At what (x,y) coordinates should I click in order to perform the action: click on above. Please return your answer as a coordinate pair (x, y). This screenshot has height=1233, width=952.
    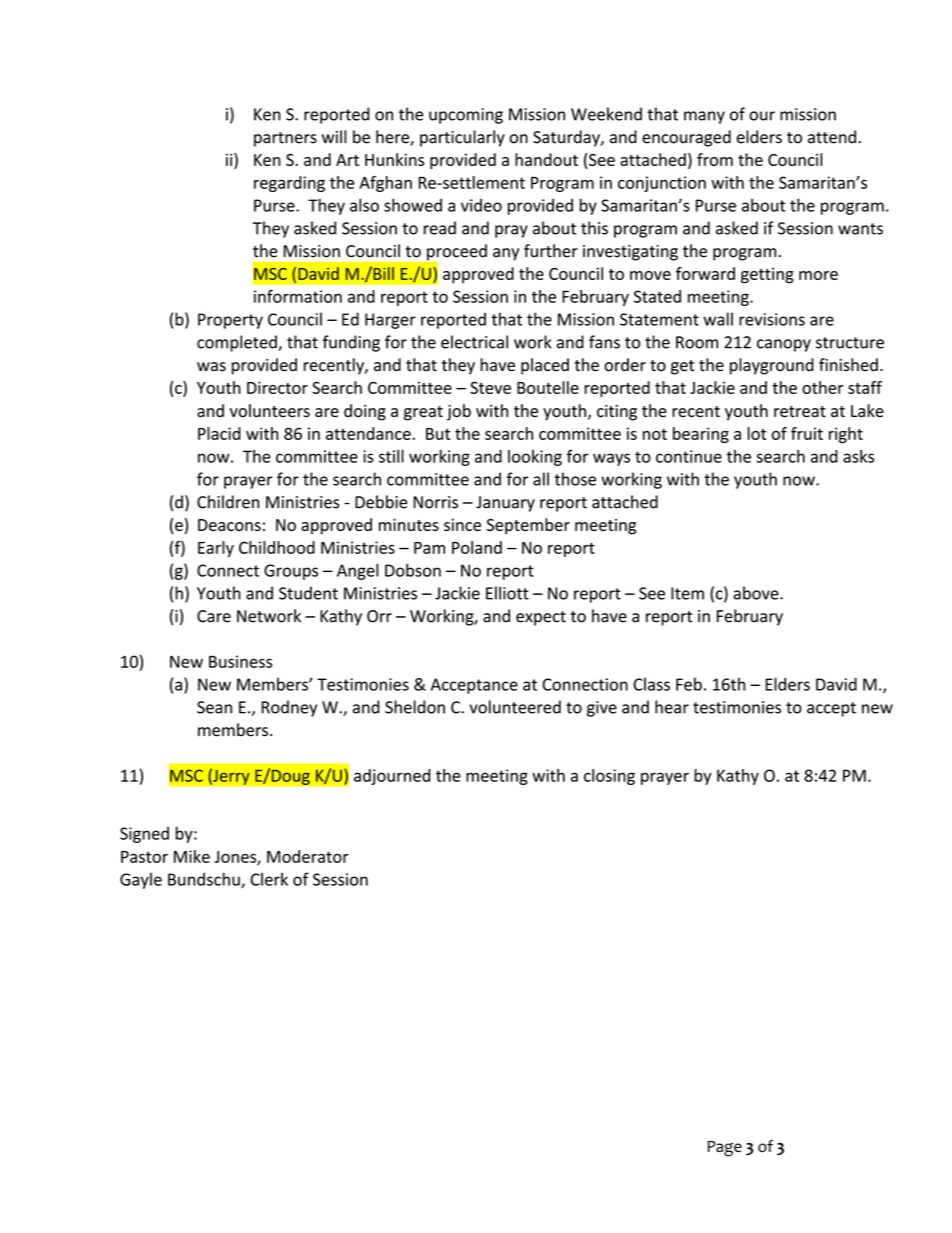
    Looking at the image, I should click on (757, 593).
